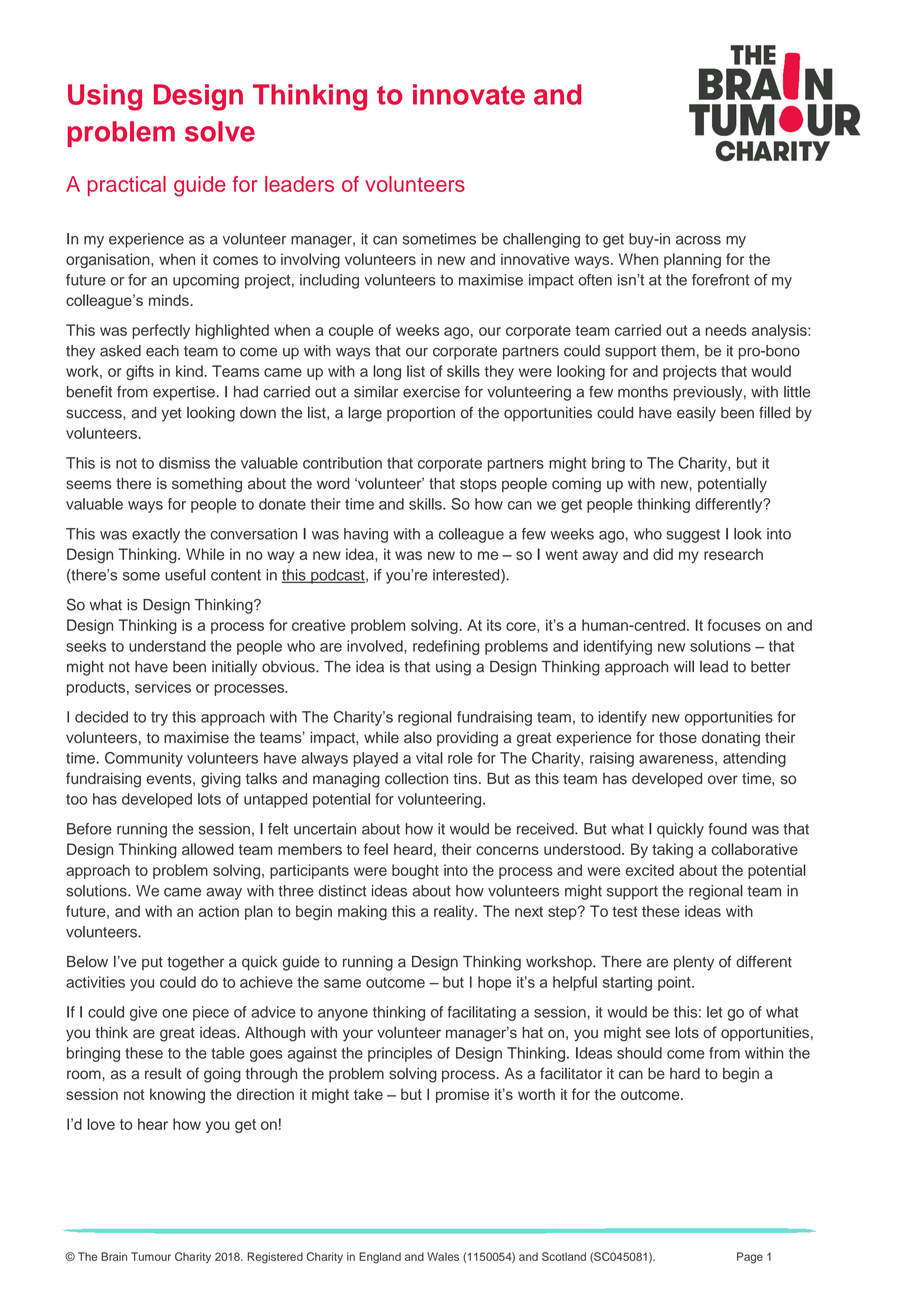  Describe the element at coordinates (415, 871) in the screenshot. I see `bought` at that location.
